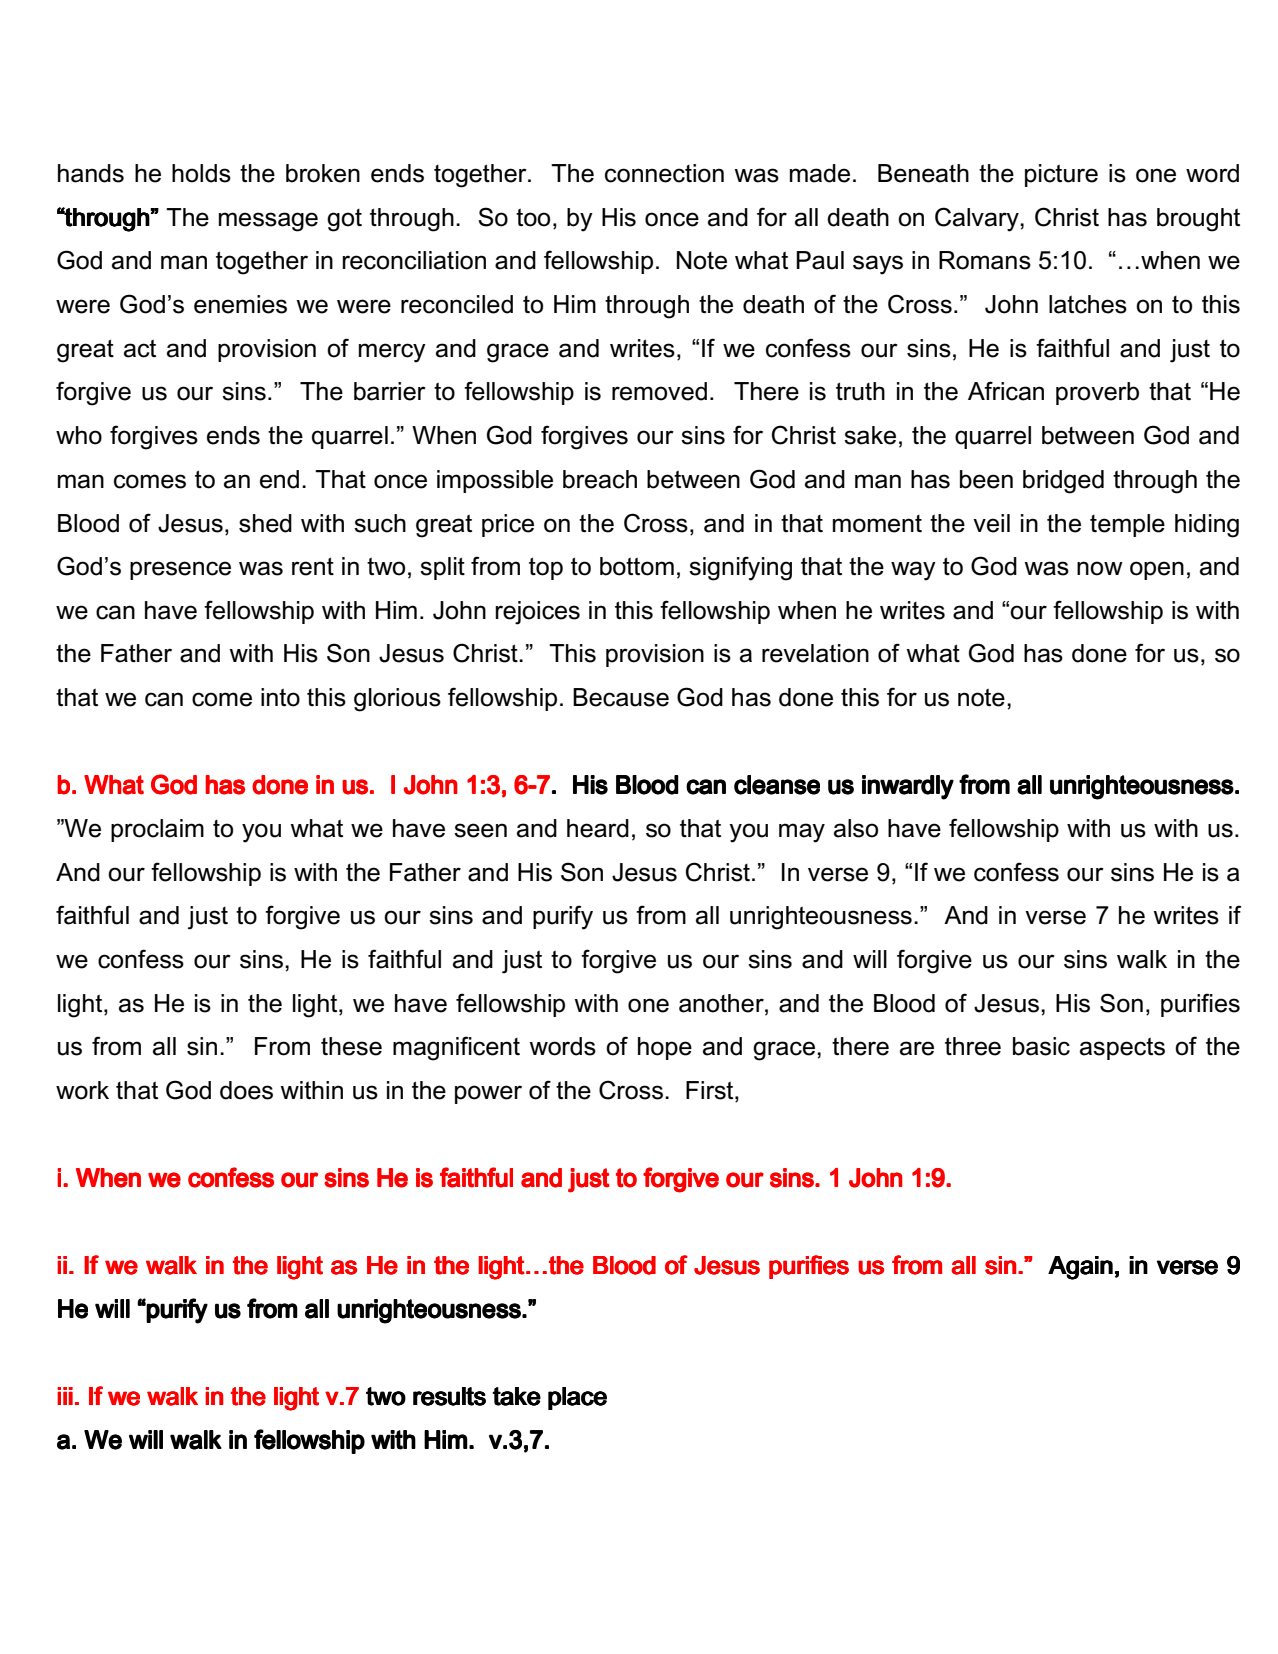 This page has height=1654, width=1278. I want to click on heard, so click(598, 828).
